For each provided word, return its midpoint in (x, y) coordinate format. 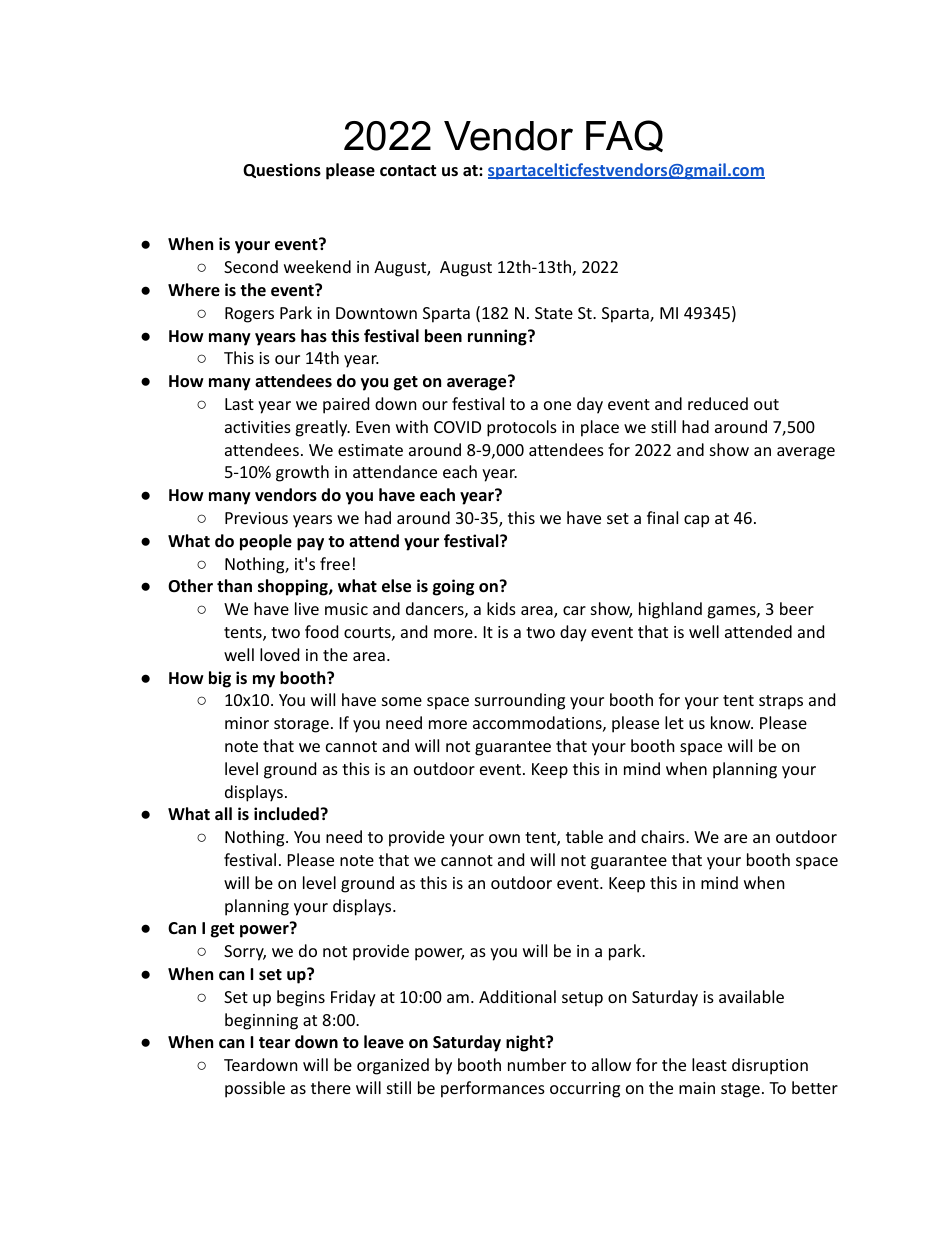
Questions (282, 170)
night (526, 1043)
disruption (770, 1066)
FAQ (624, 136)
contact (408, 171)
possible (255, 1089)
